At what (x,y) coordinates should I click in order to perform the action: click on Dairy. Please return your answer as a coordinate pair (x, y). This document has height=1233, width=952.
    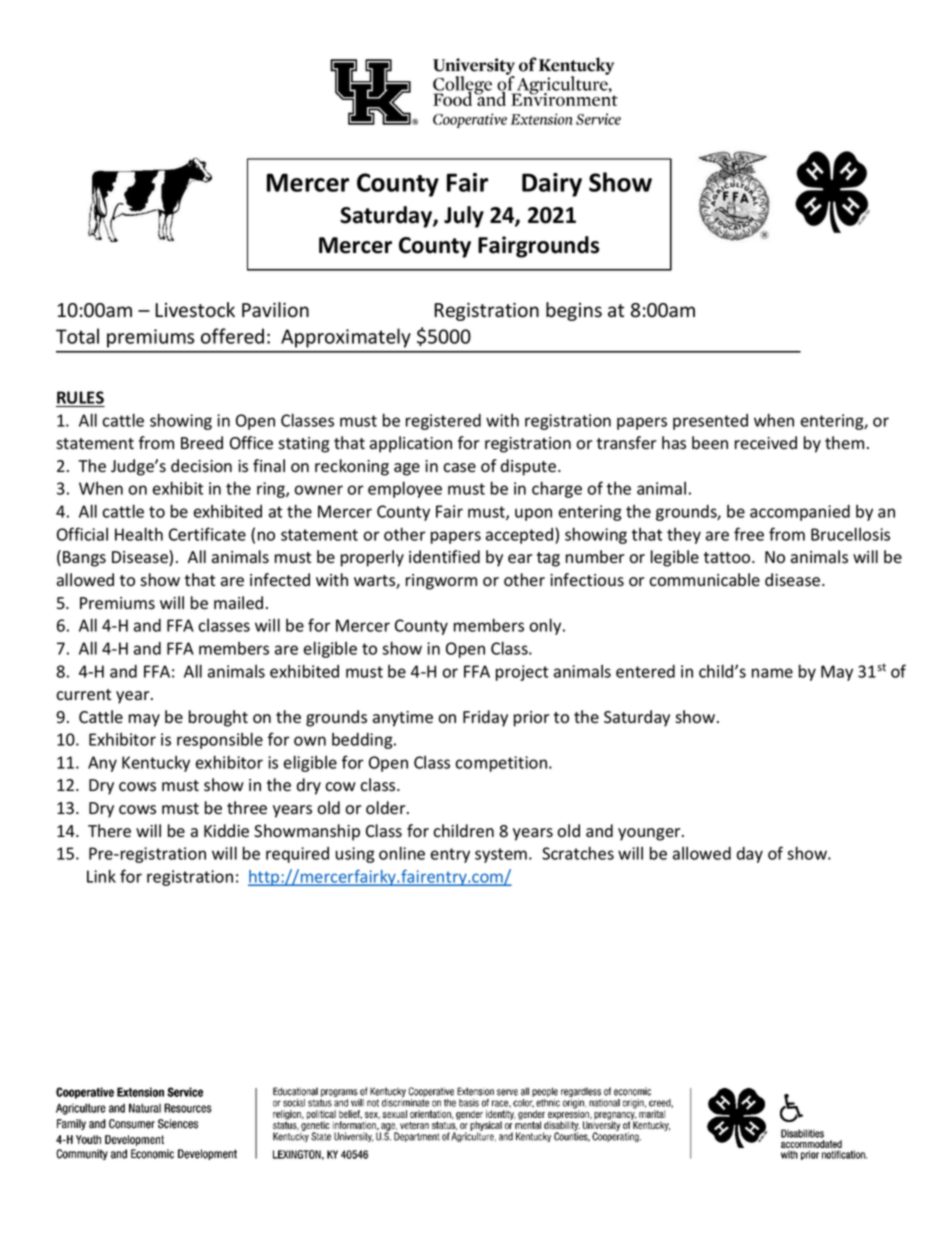
    Looking at the image, I should click on (552, 185).
